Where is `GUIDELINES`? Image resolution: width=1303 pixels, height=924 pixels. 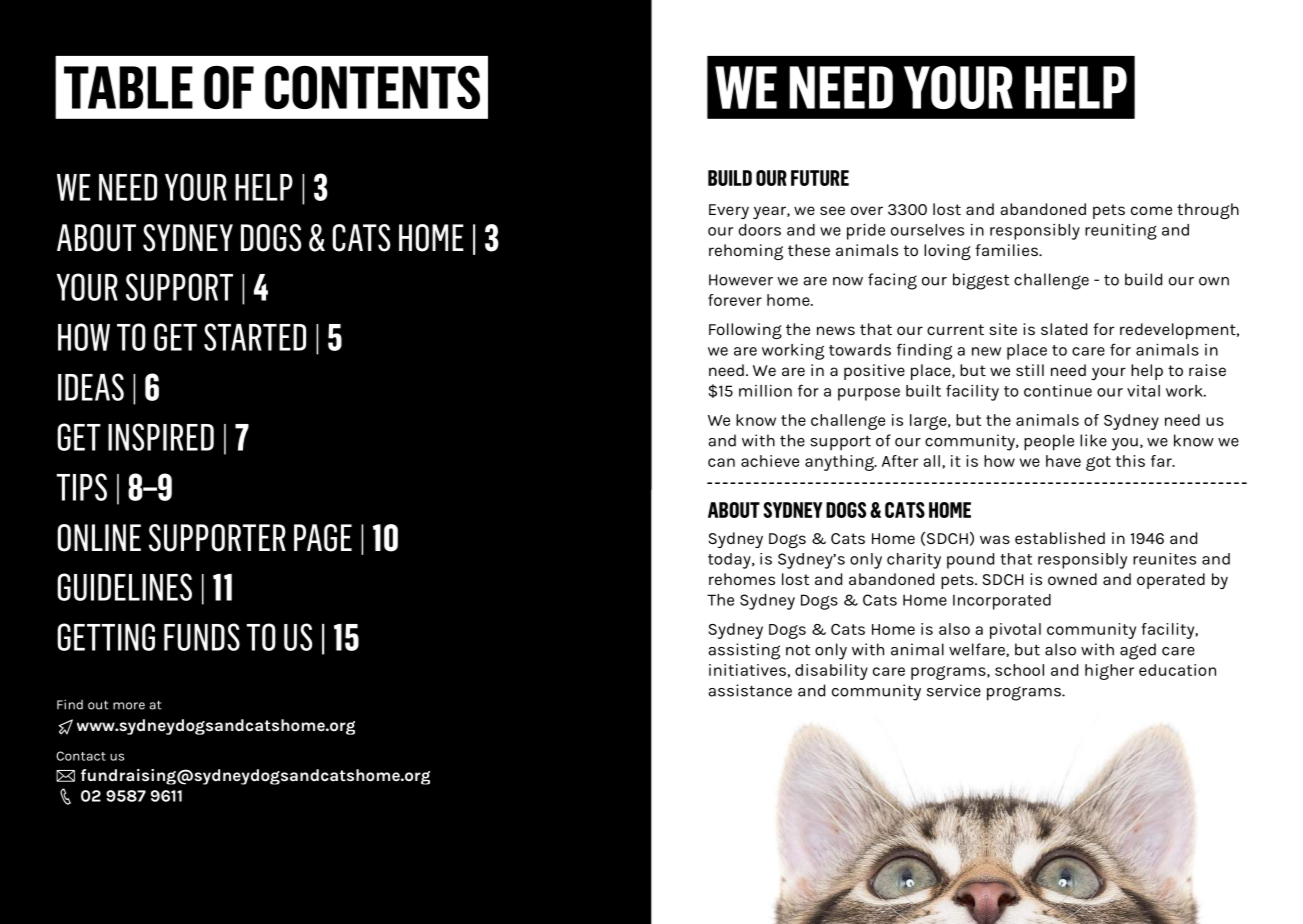
GUIDELINES is located at coordinates (124, 587).
